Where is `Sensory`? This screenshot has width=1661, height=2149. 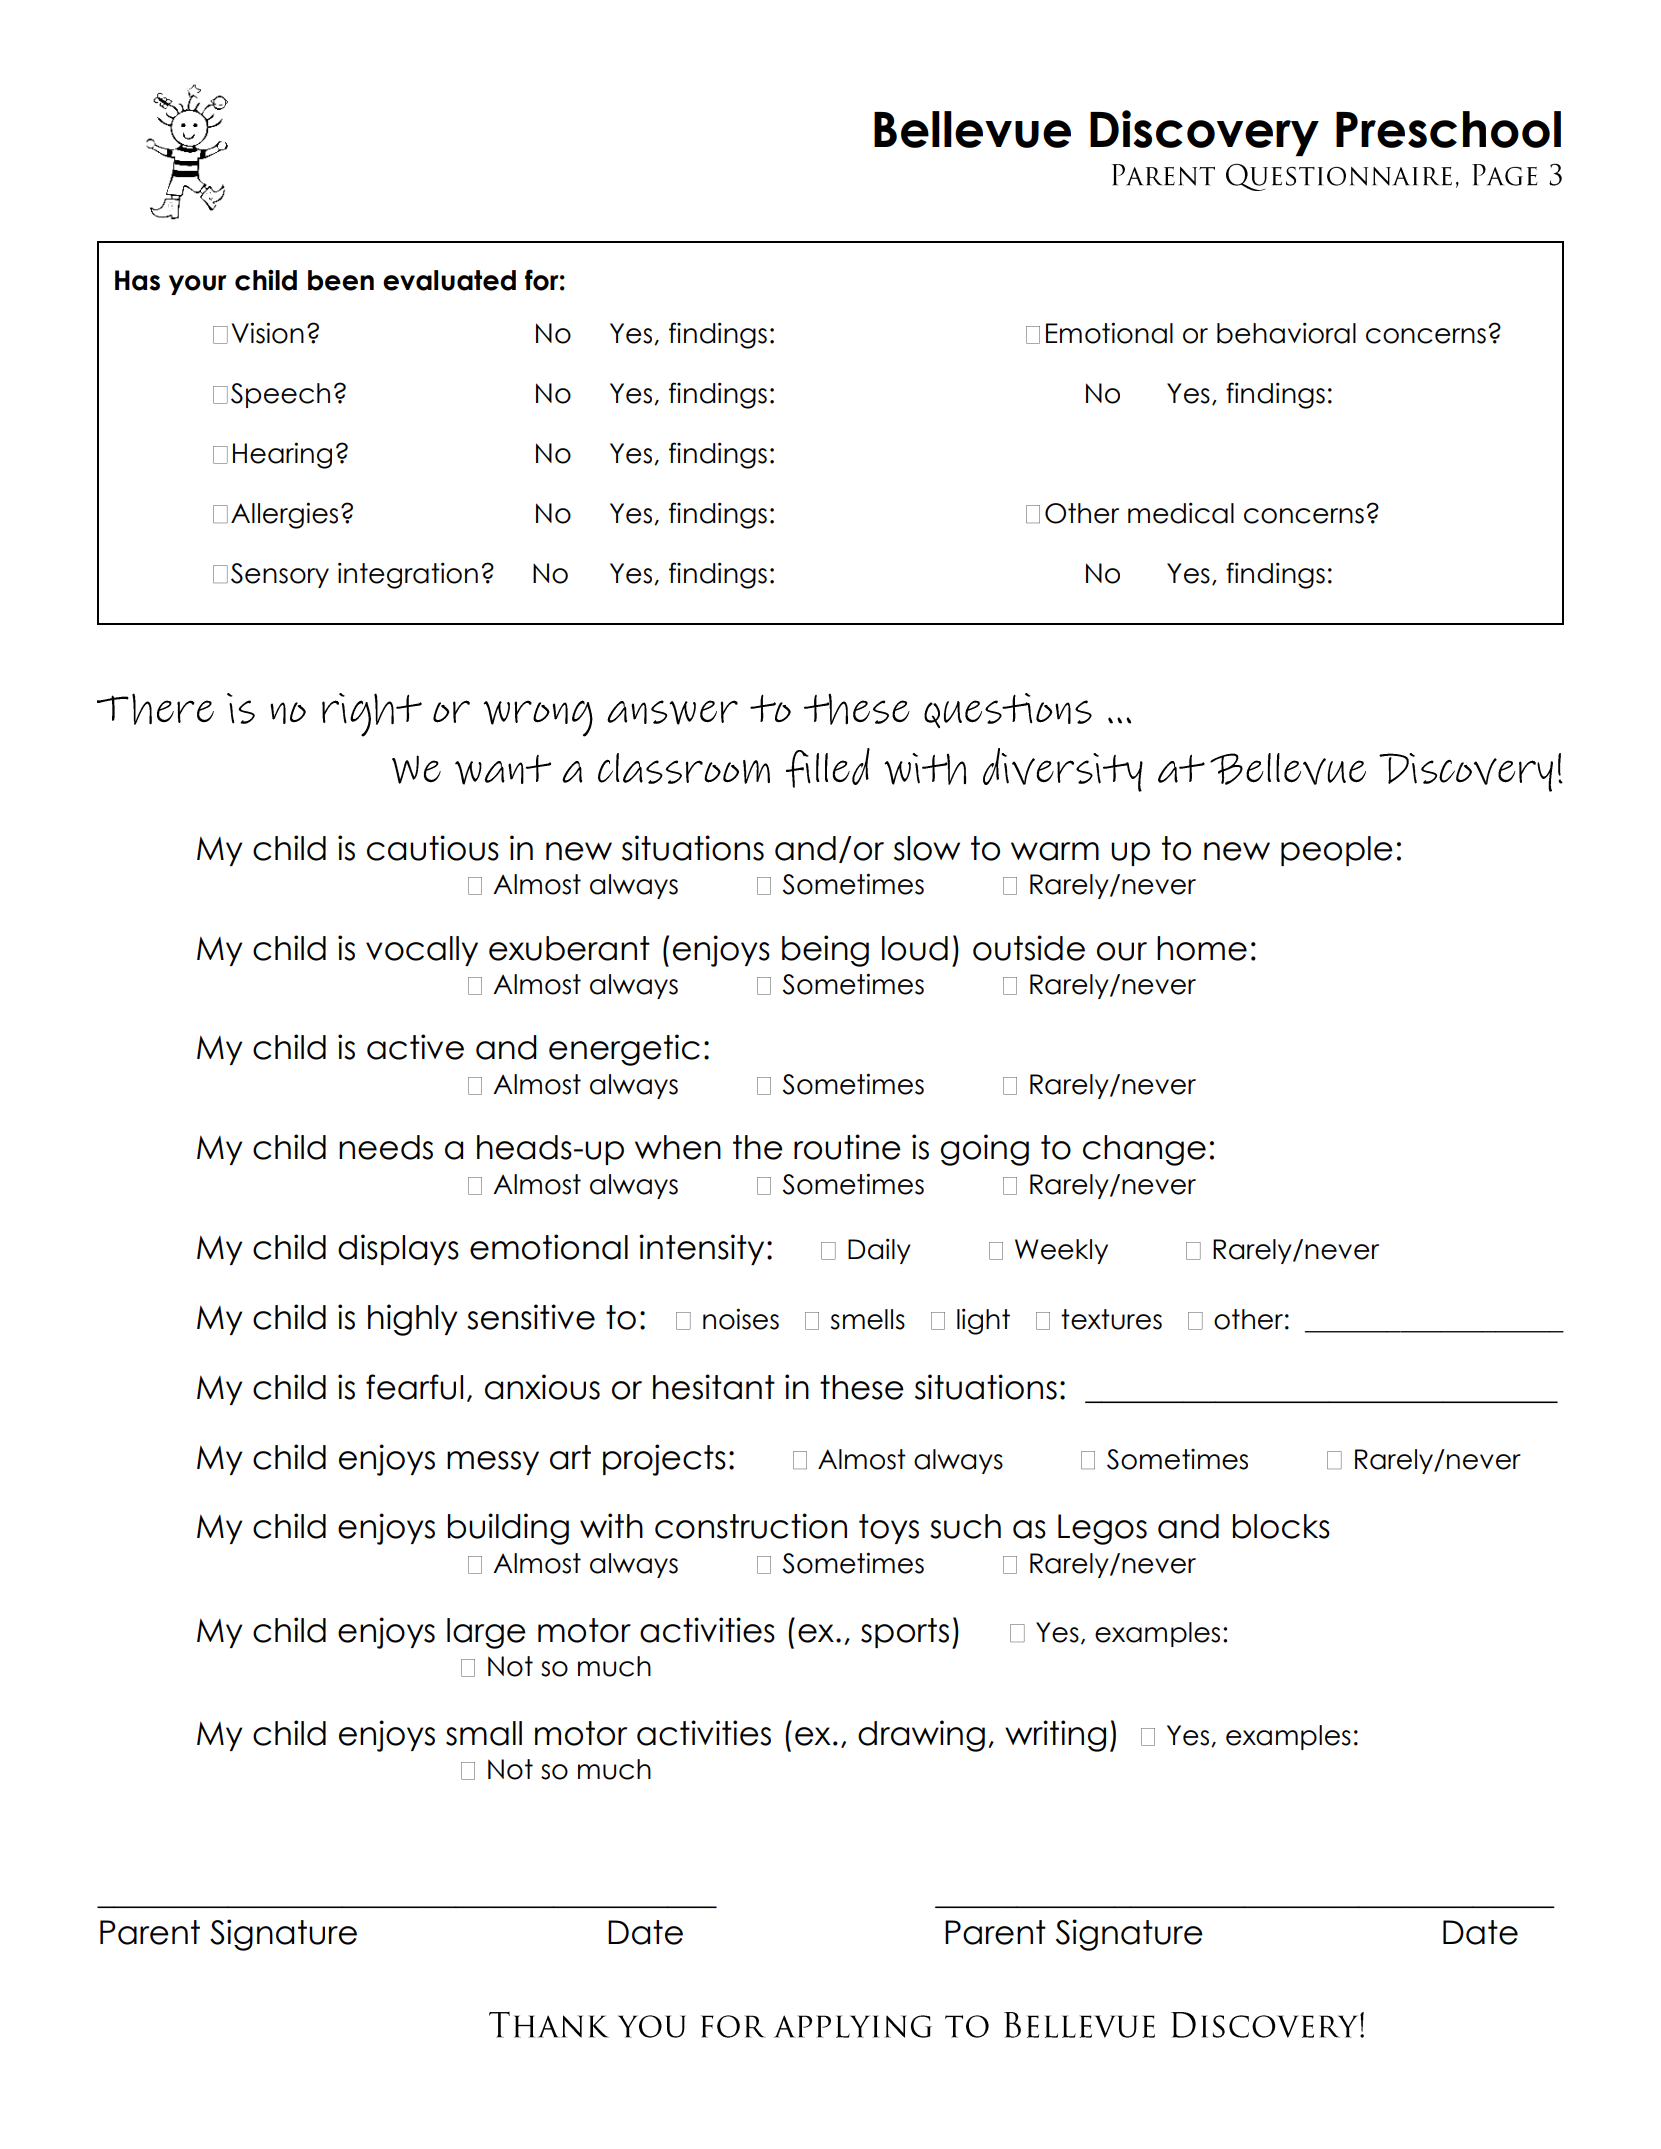
Sensory is located at coordinates (280, 575).
